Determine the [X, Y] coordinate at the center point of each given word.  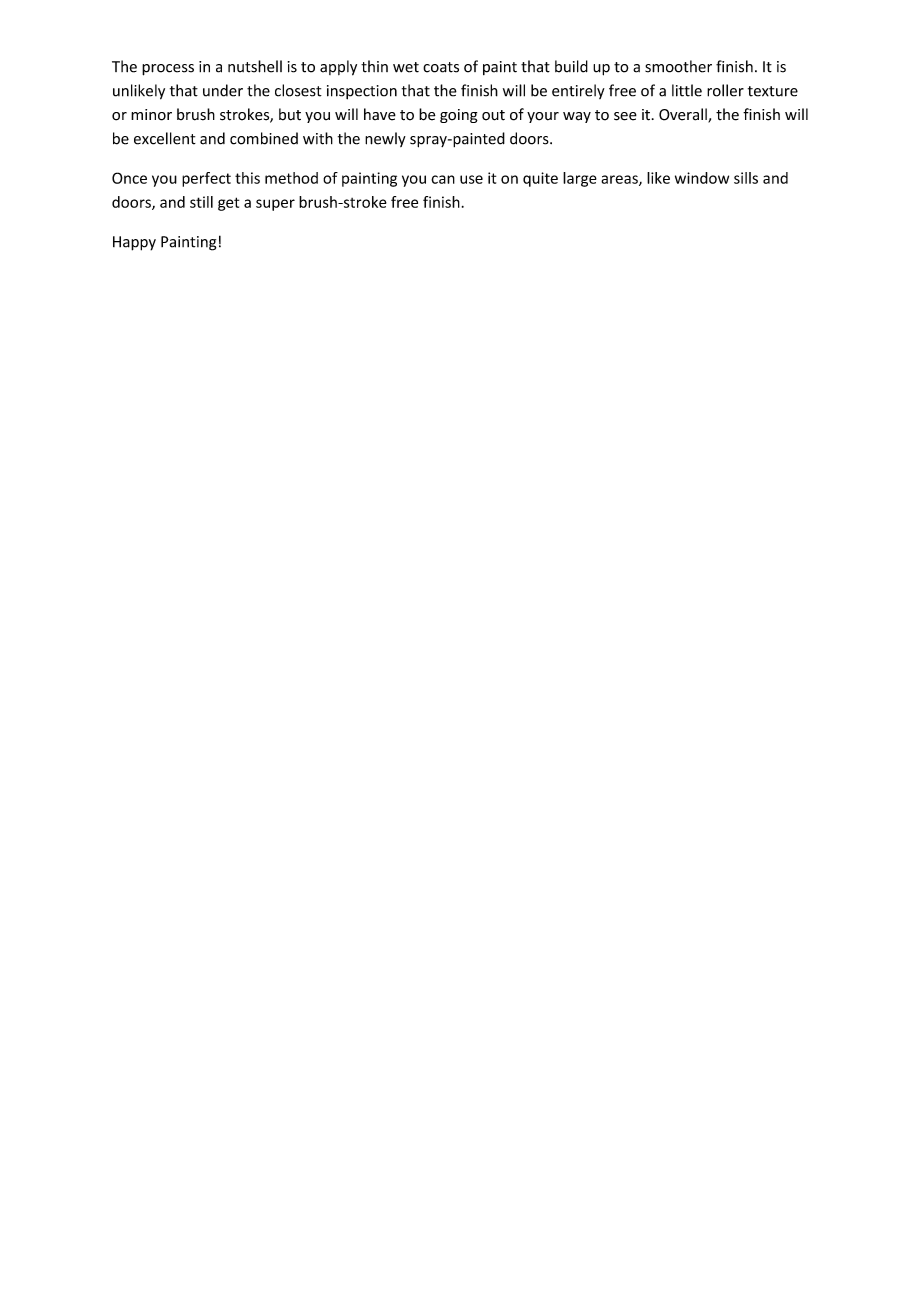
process [168, 70]
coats [441, 67]
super [275, 205]
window [702, 178]
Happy [134, 243]
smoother [678, 66]
